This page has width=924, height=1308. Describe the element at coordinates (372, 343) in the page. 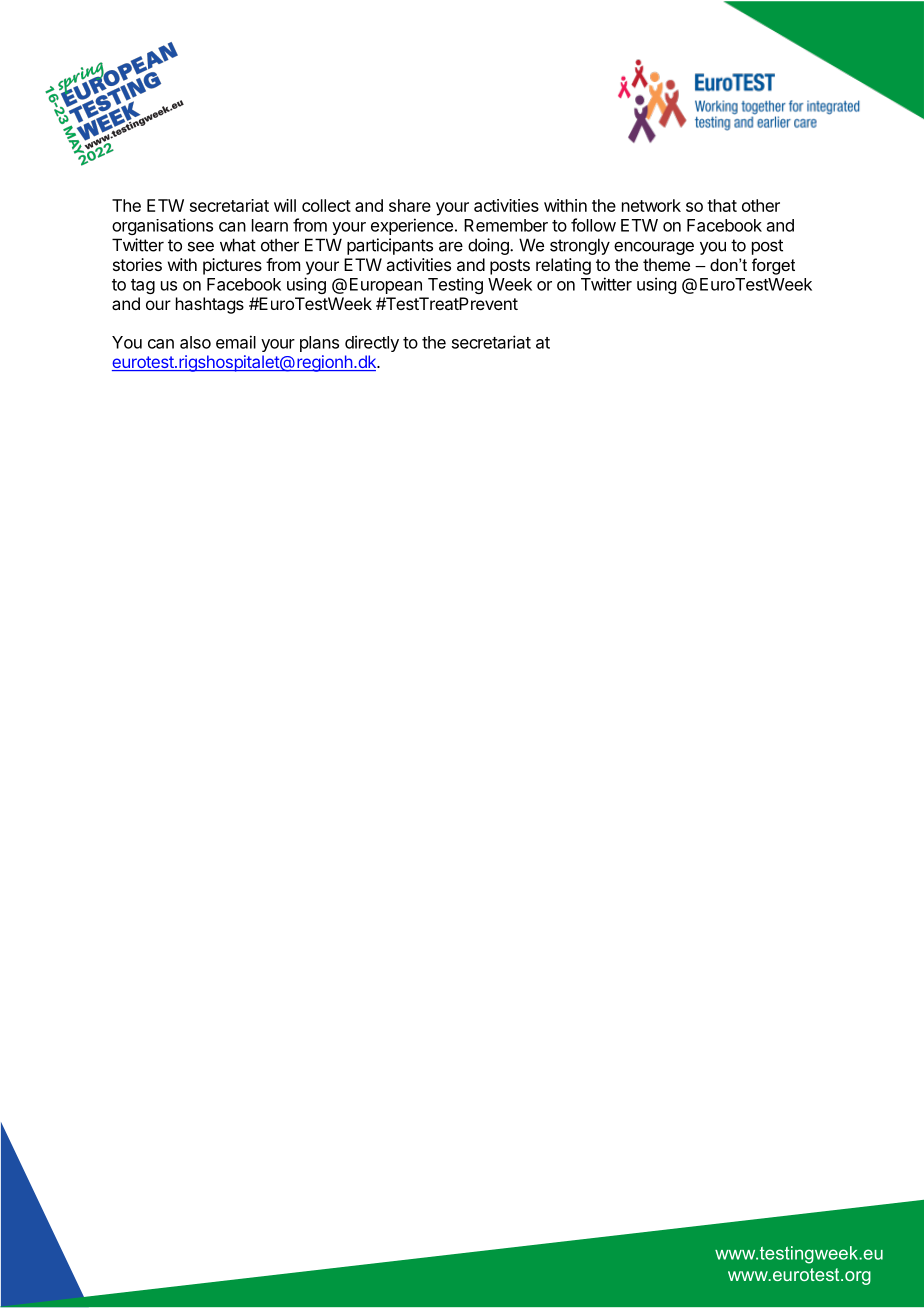

I see `directly` at that location.
